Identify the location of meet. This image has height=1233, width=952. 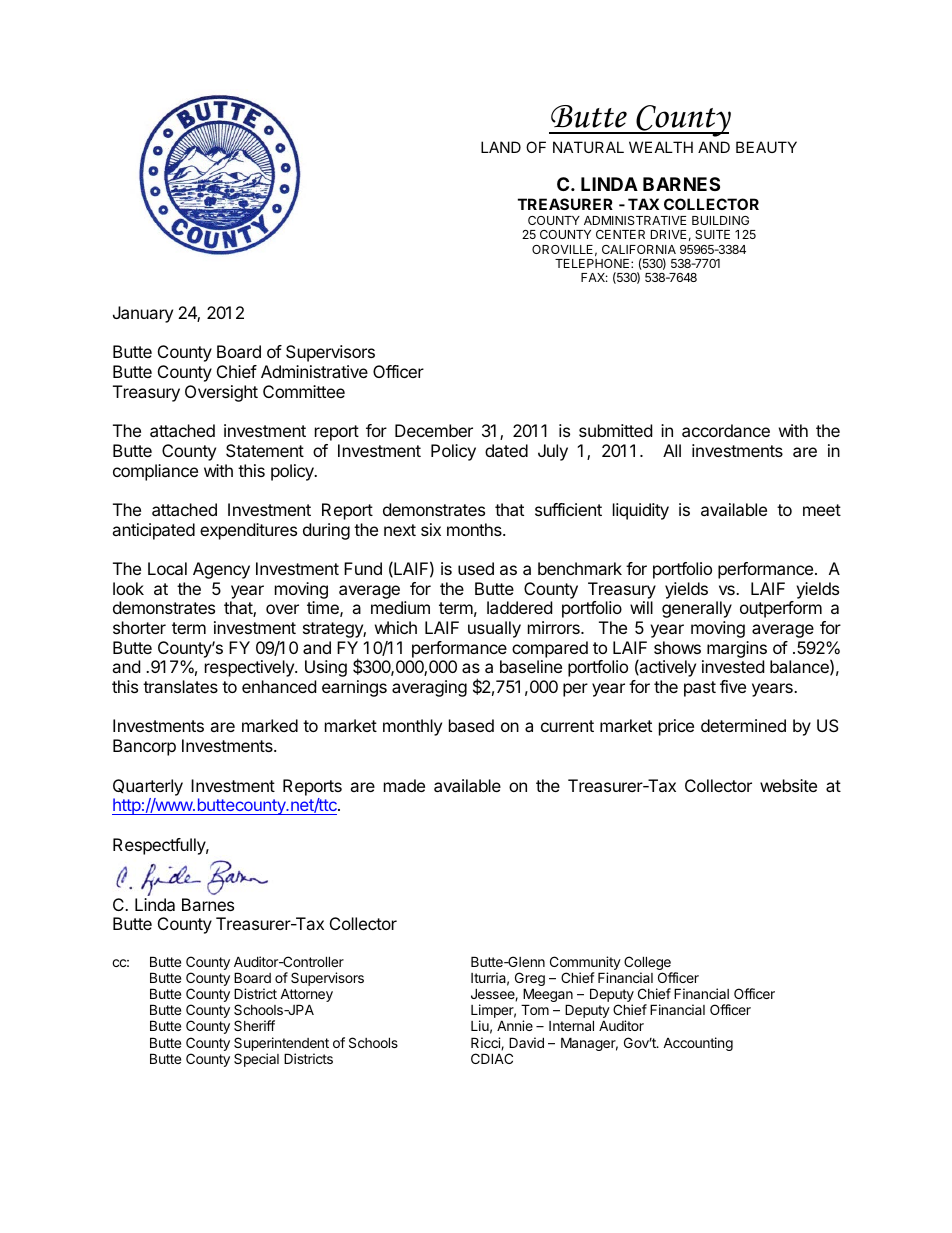
(822, 510).
